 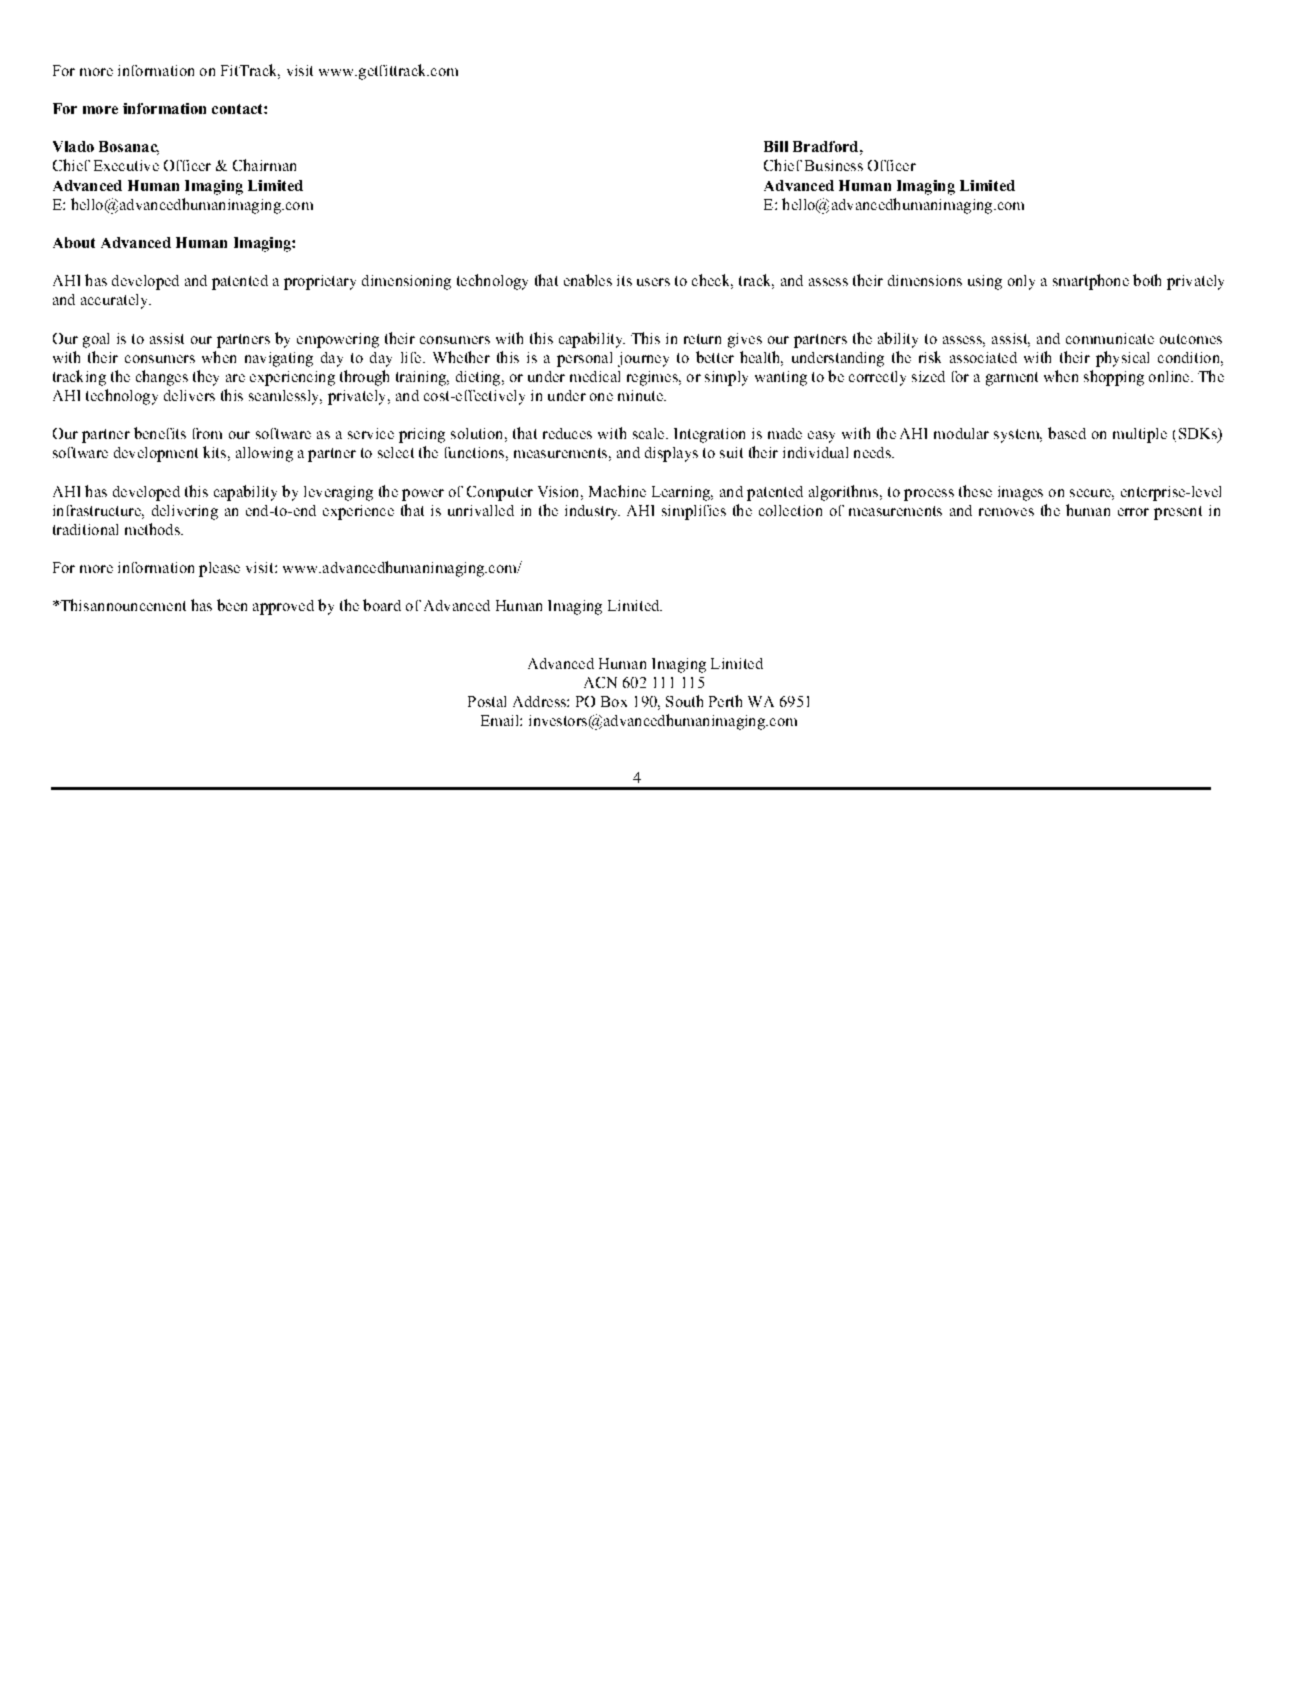 I want to click on from, so click(x=207, y=433).
